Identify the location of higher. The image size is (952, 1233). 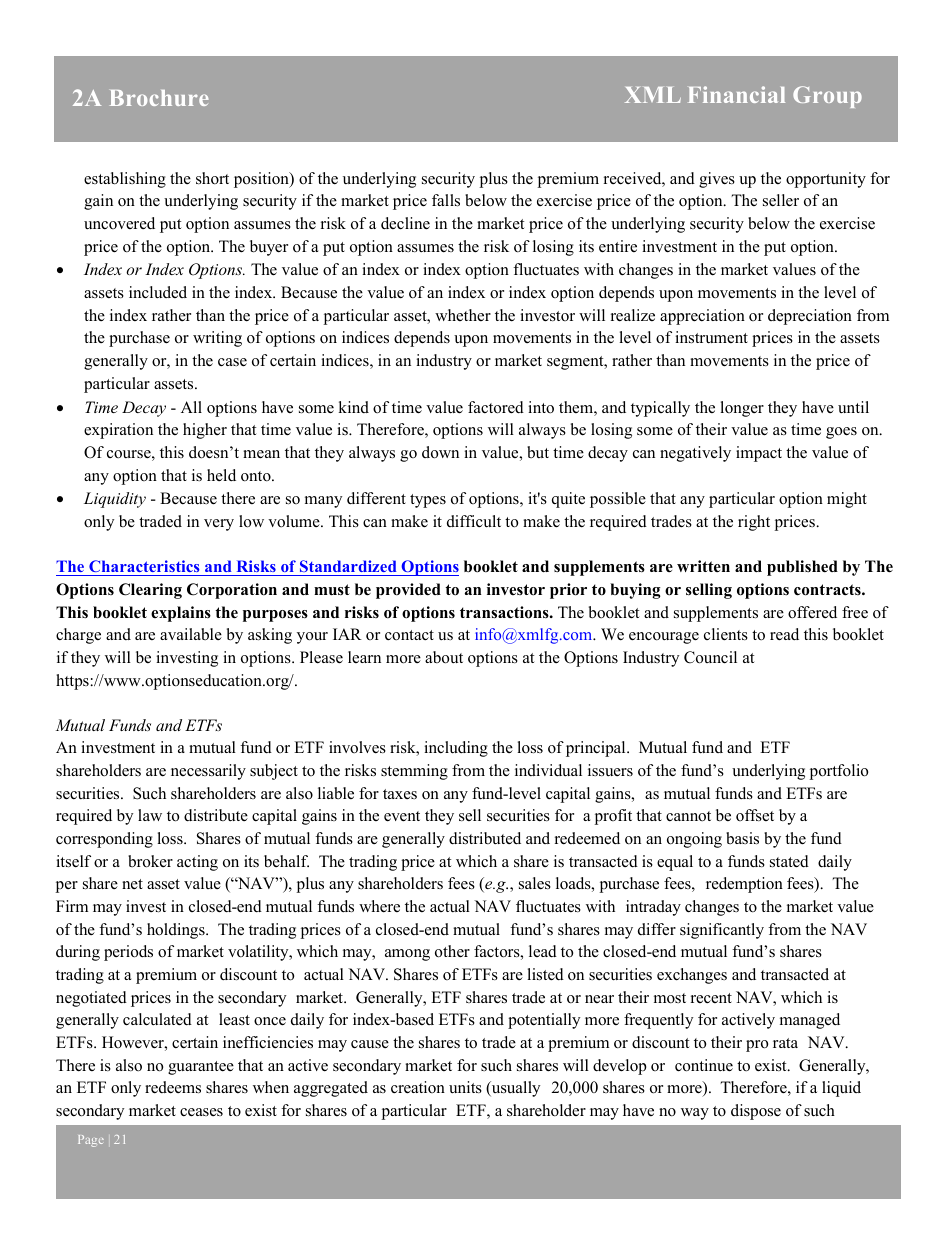
(205, 431).
